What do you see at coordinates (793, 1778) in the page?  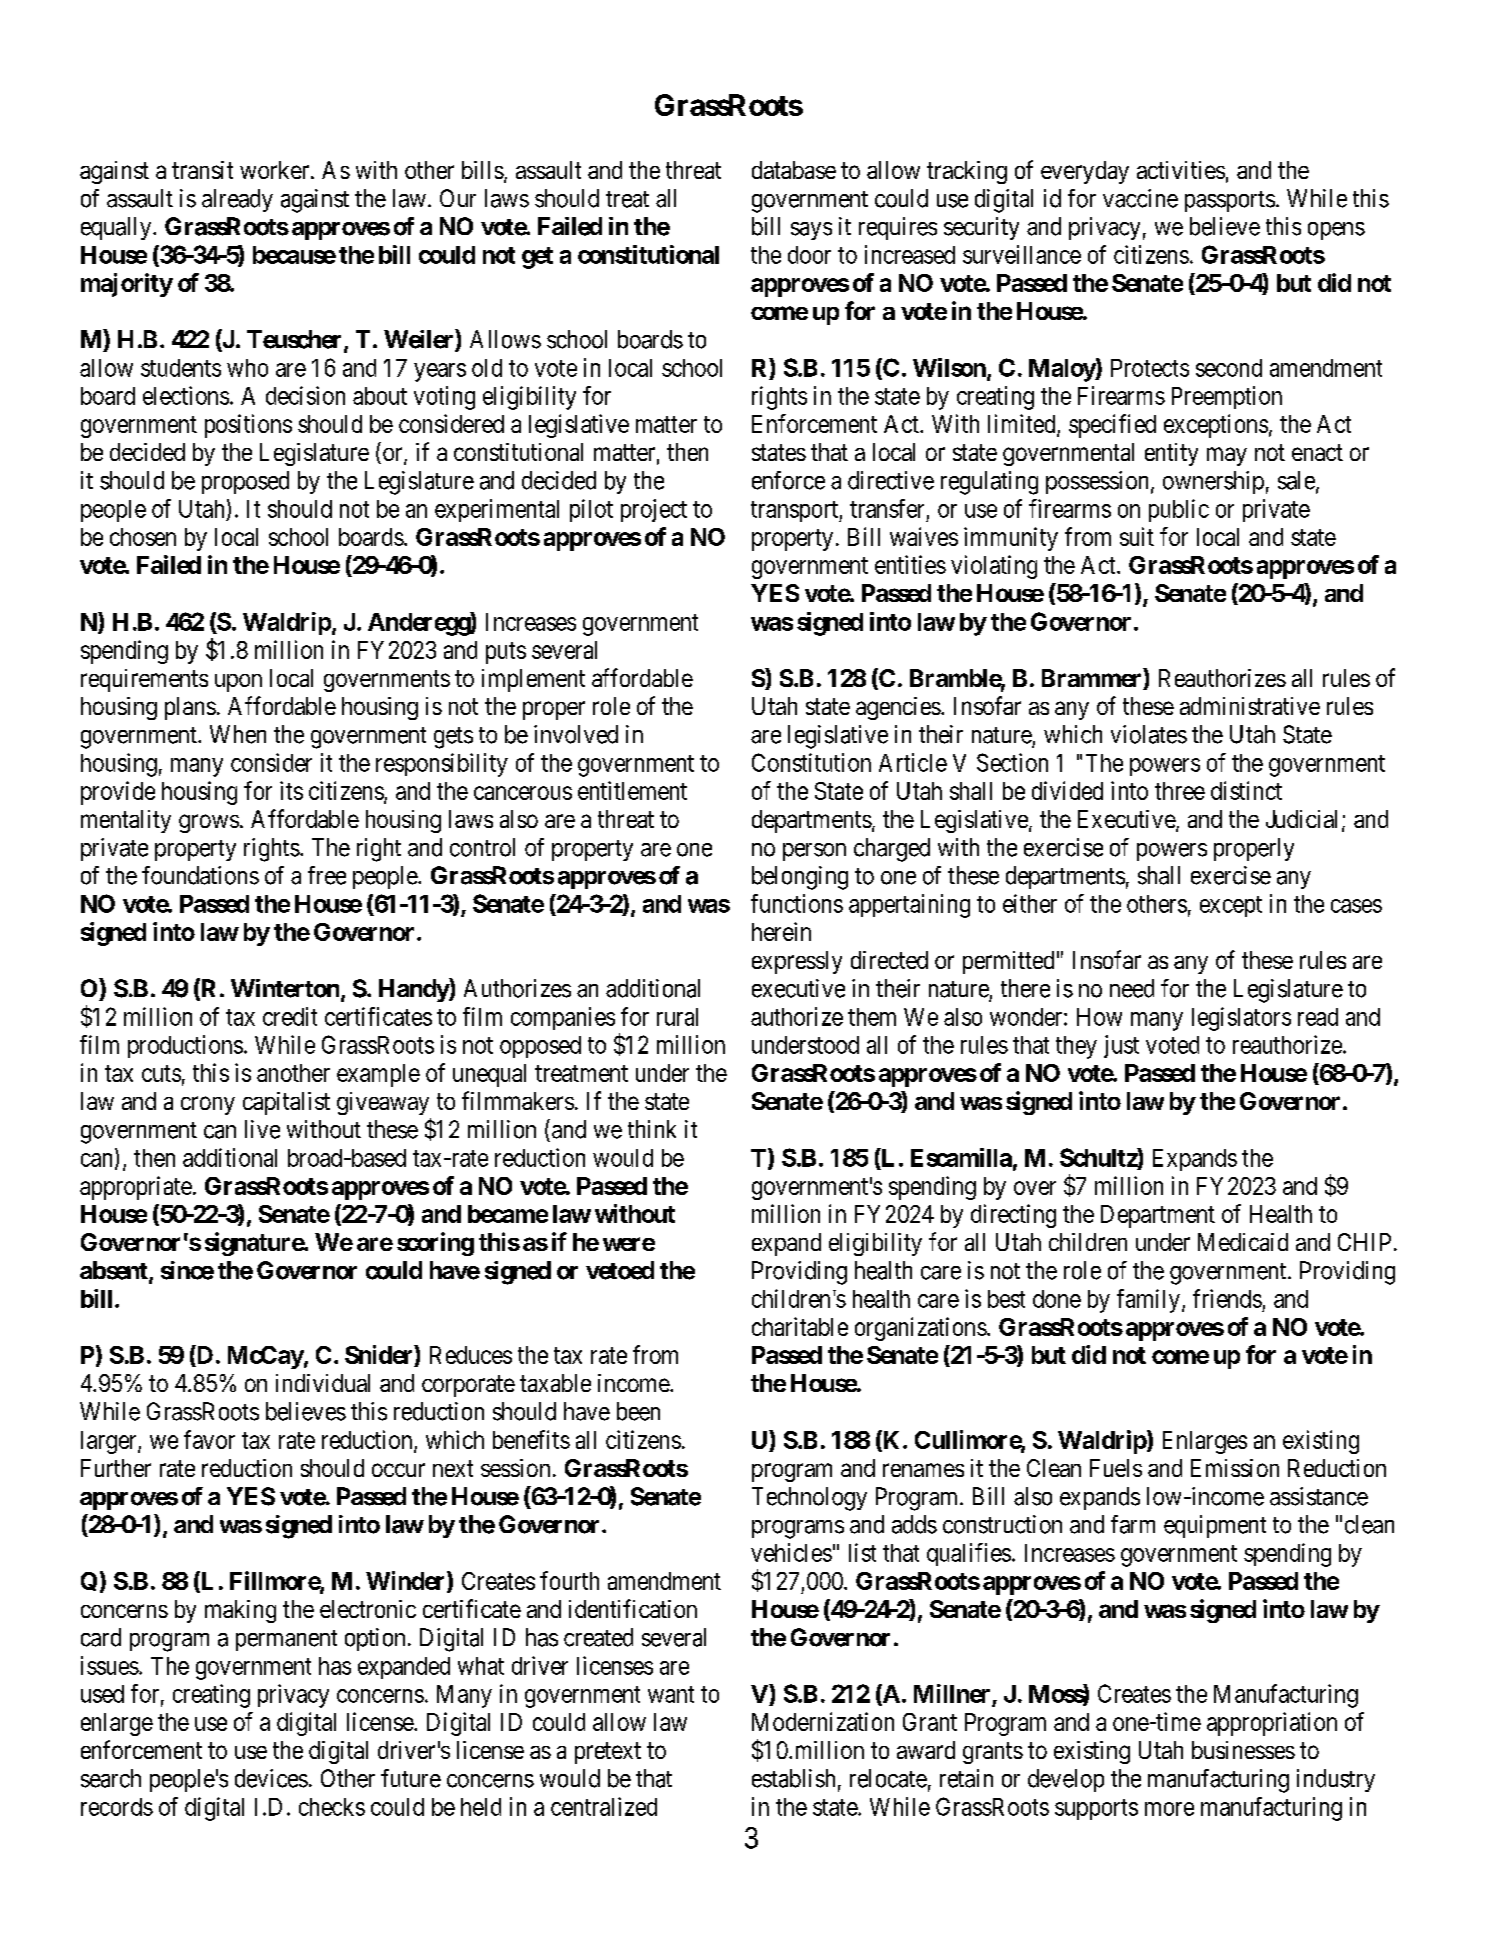 I see `establish` at bounding box center [793, 1778].
